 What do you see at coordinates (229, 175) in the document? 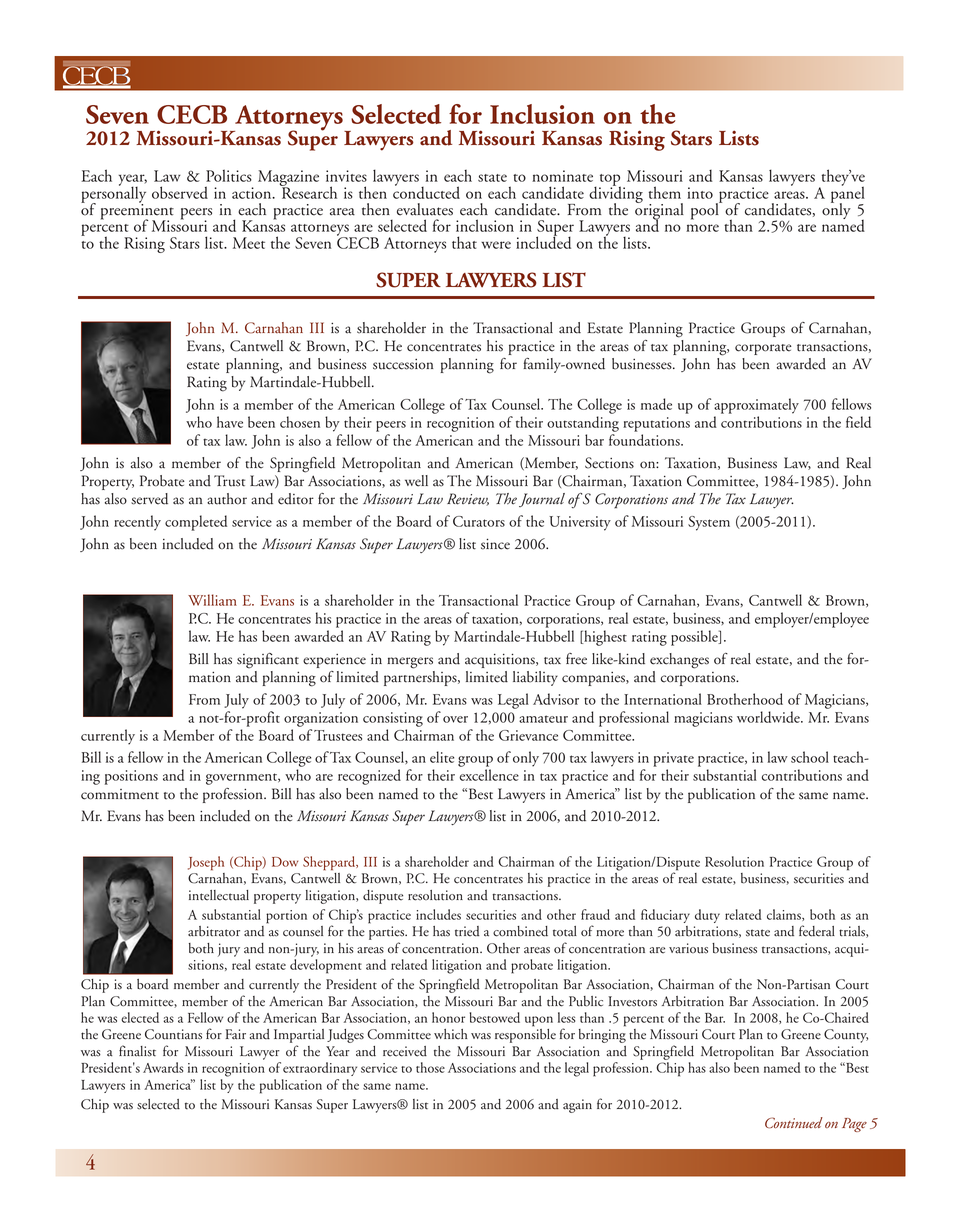
I see `Politics` at bounding box center [229, 175].
